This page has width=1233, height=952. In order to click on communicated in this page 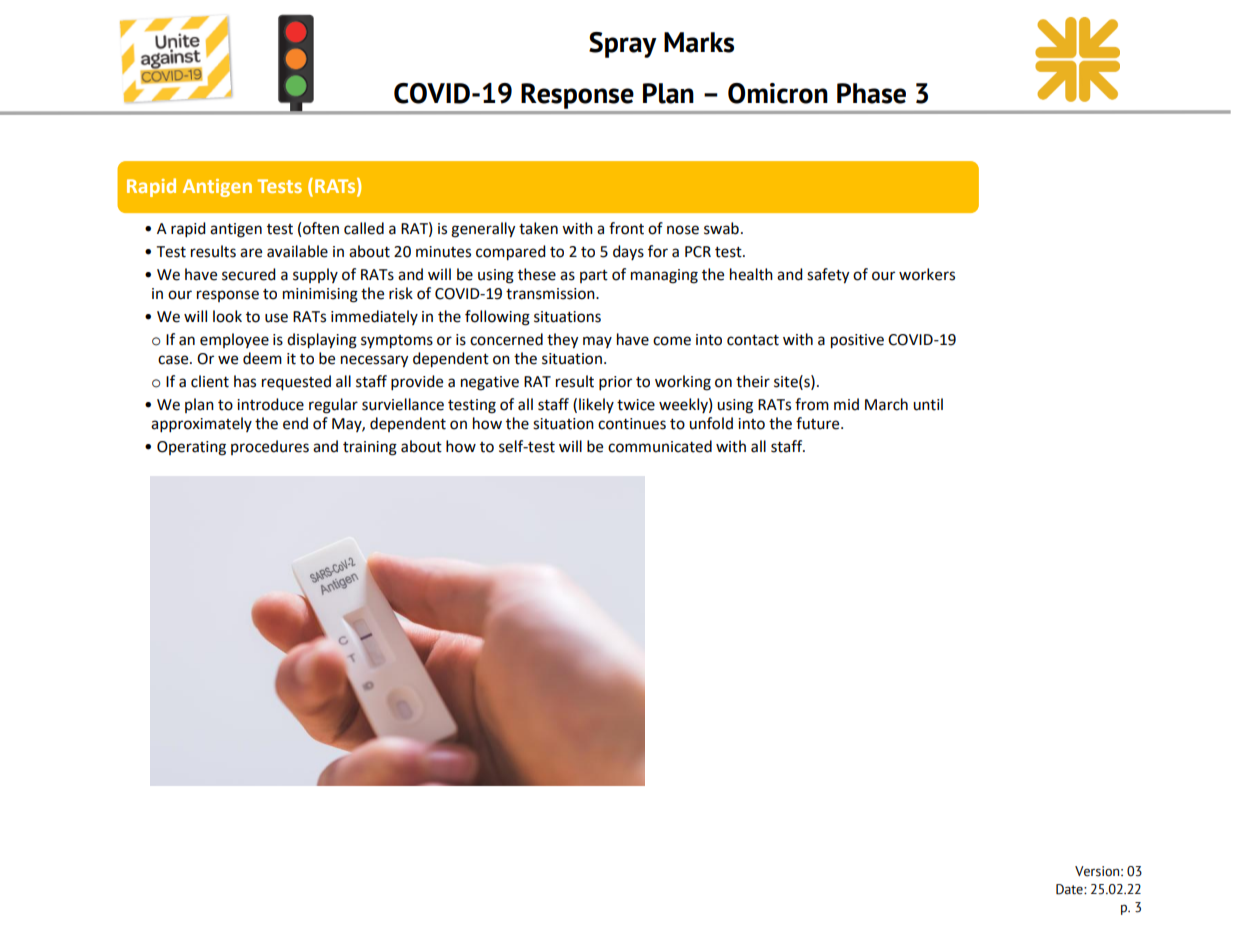, I will do `click(660, 446)`.
